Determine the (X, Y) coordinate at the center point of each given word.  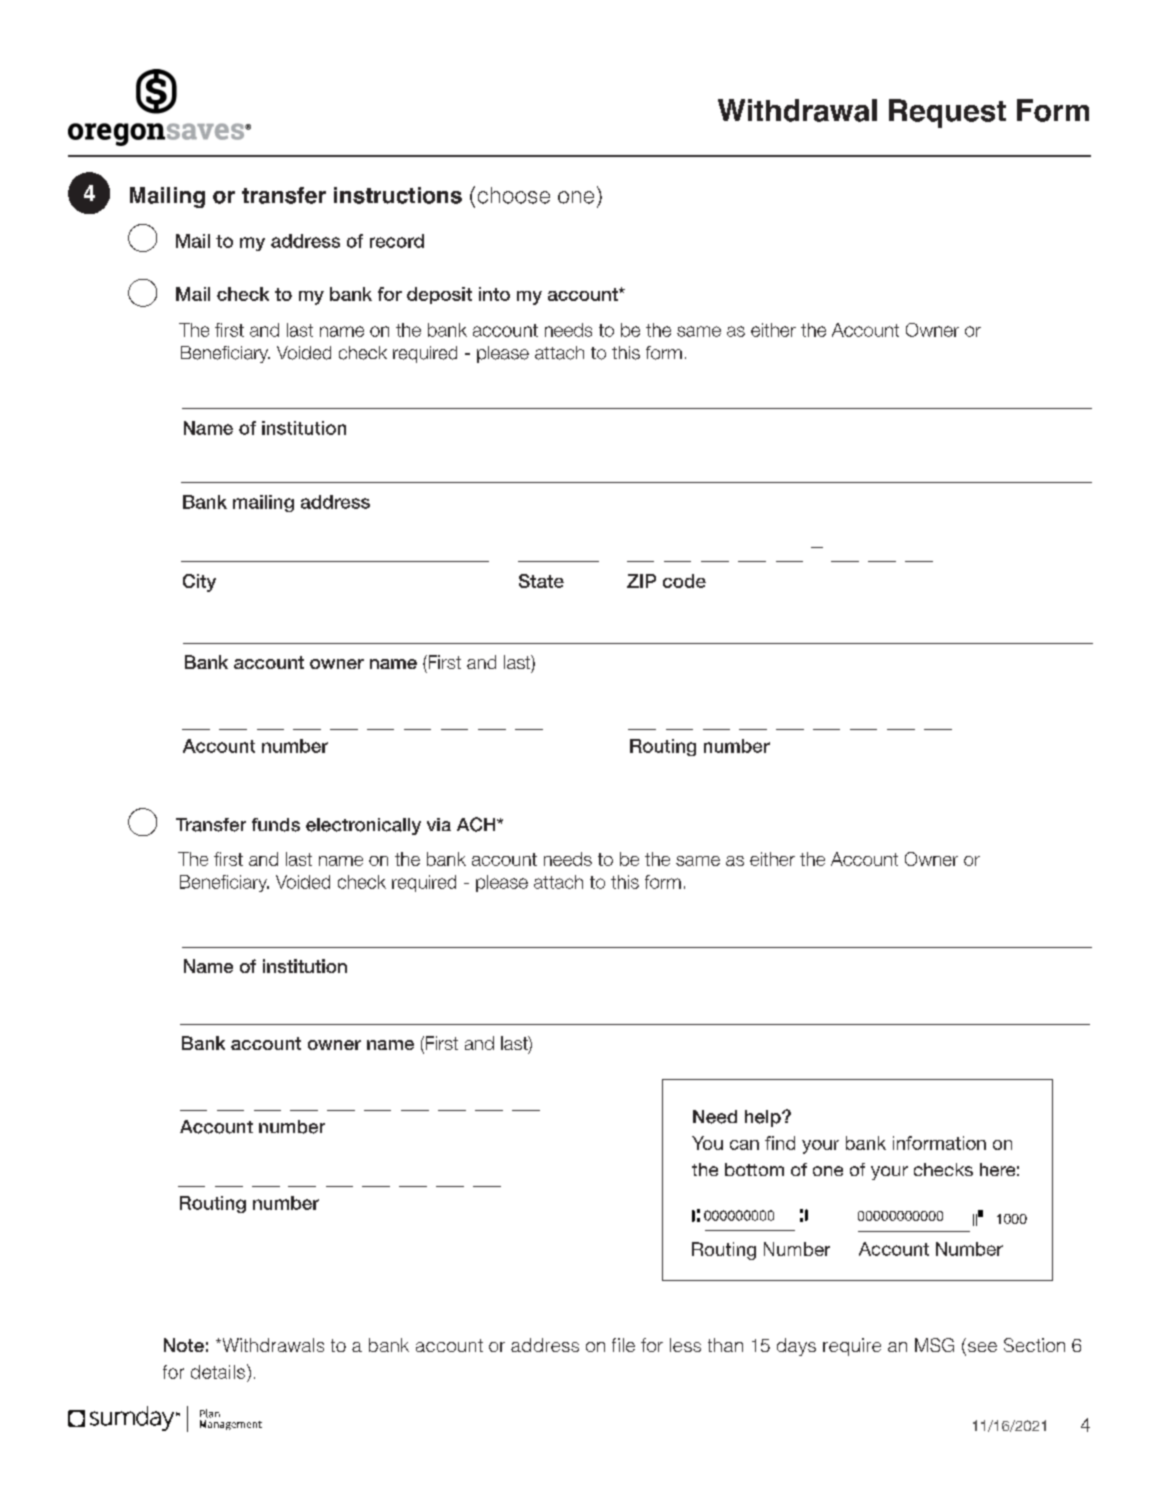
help (764, 1118)
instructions (398, 195)
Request (947, 113)
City (199, 583)
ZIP (641, 581)
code (684, 581)
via (439, 824)
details (218, 1372)
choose (514, 195)
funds (276, 825)
